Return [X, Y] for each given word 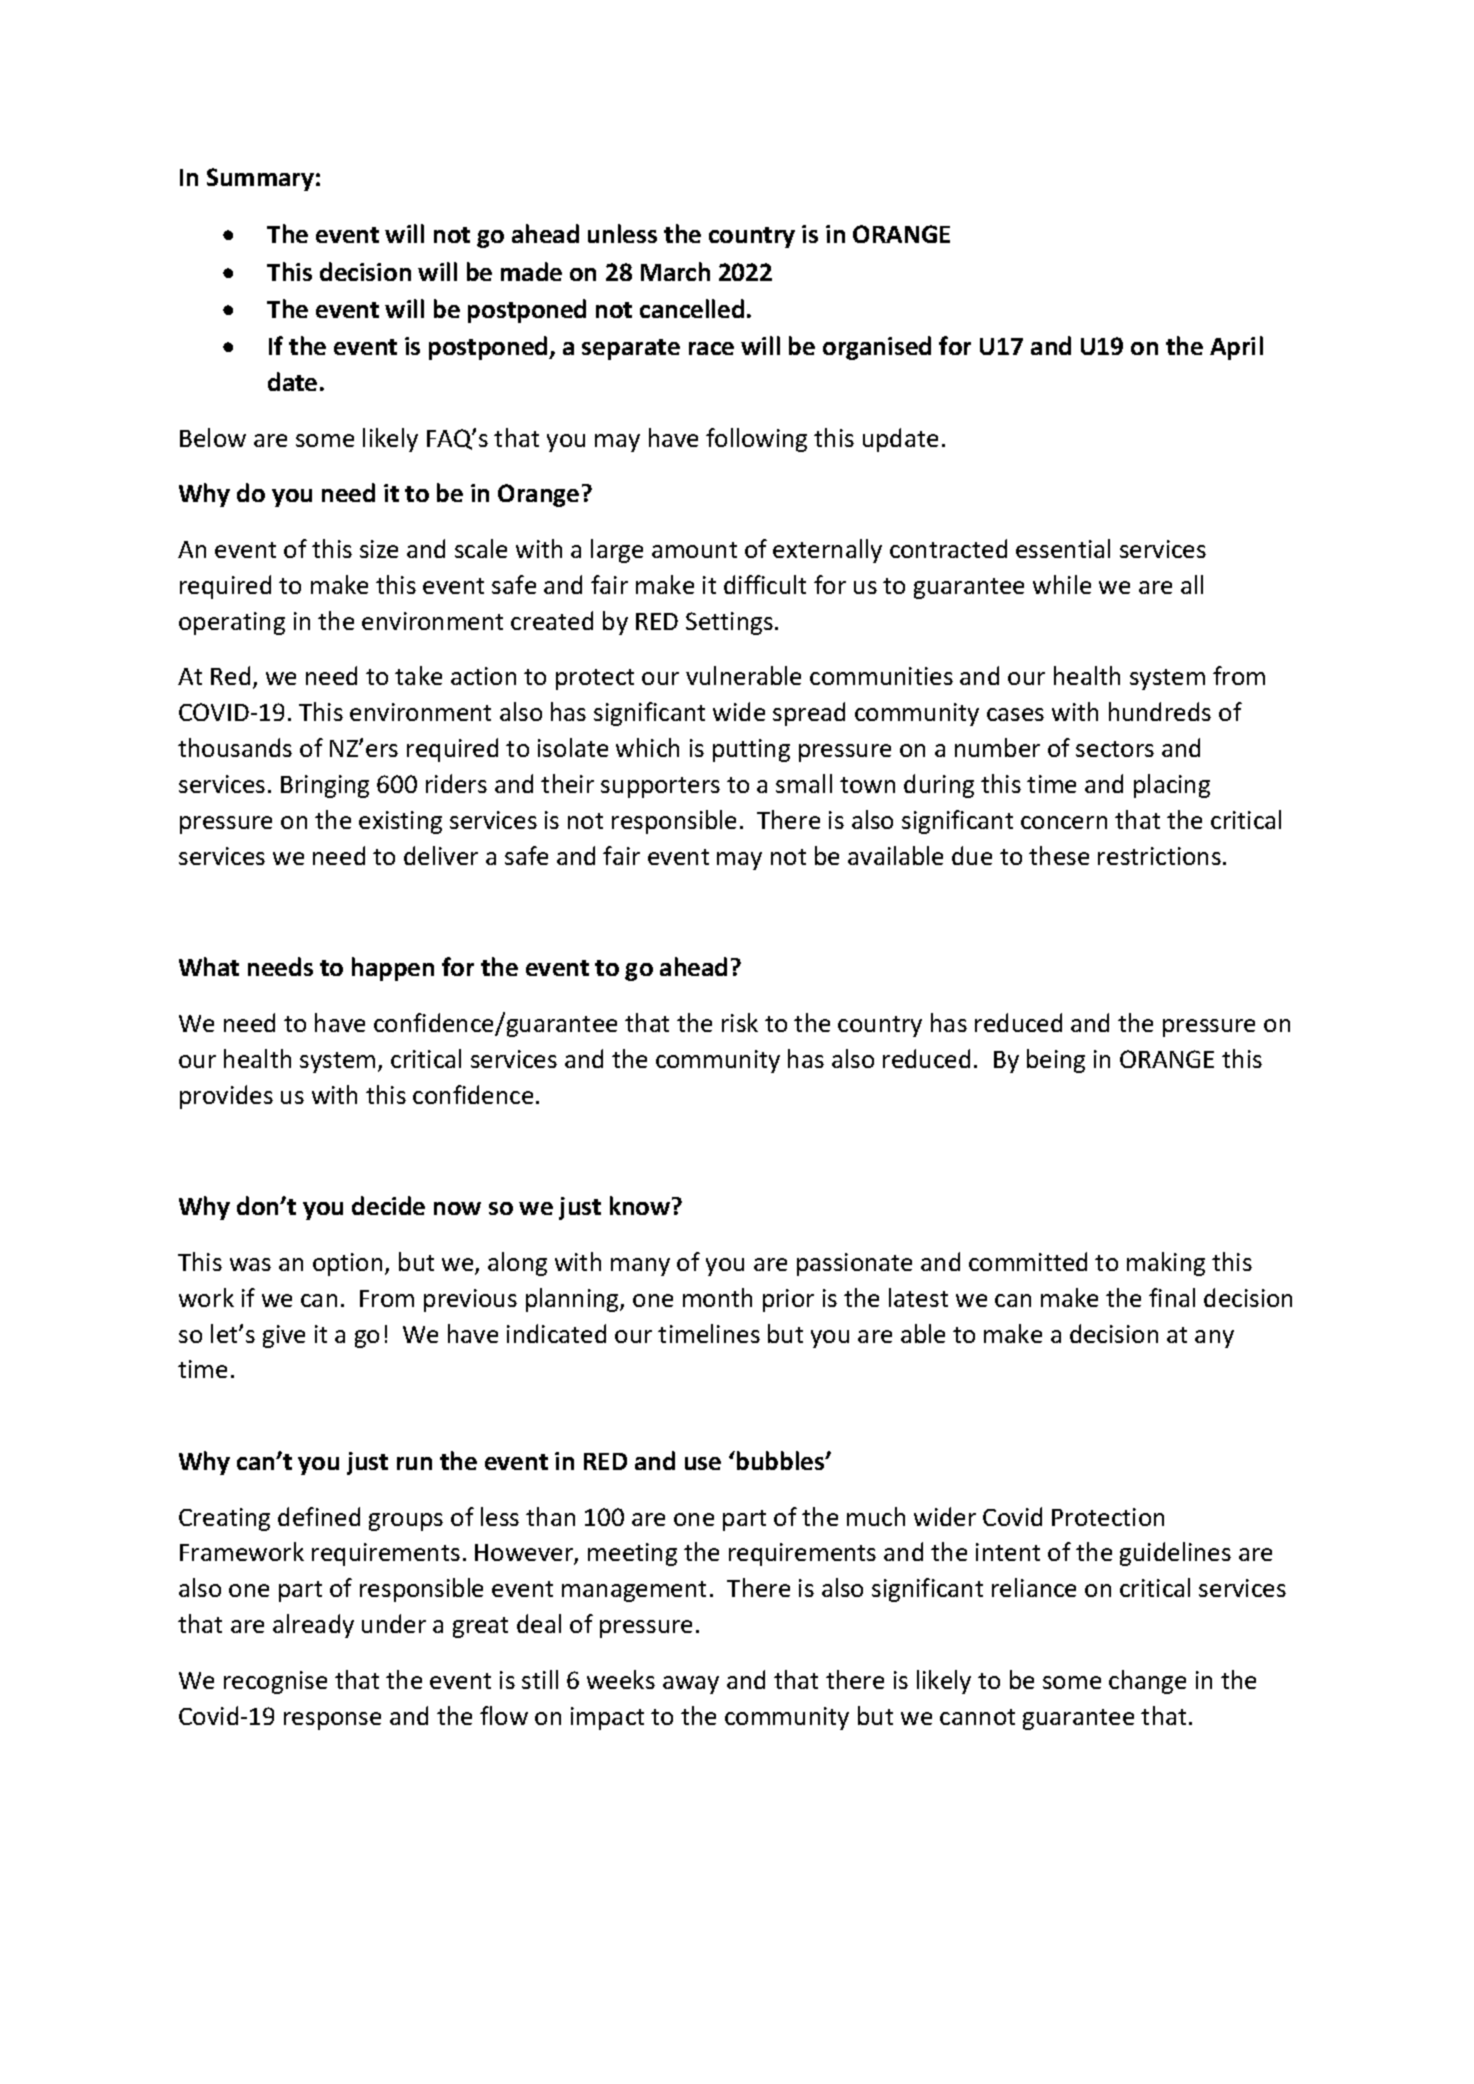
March [675, 271]
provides [226, 1097]
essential [1063, 548]
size [379, 549]
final [1172, 1297]
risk [740, 1022]
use [703, 1463]
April [1236, 348]
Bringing [325, 786]
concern [1064, 822]
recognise [275, 1682]
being [1056, 1061]
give [284, 1336]
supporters [660, 787]
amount [694, 550]
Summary [260, 179]
